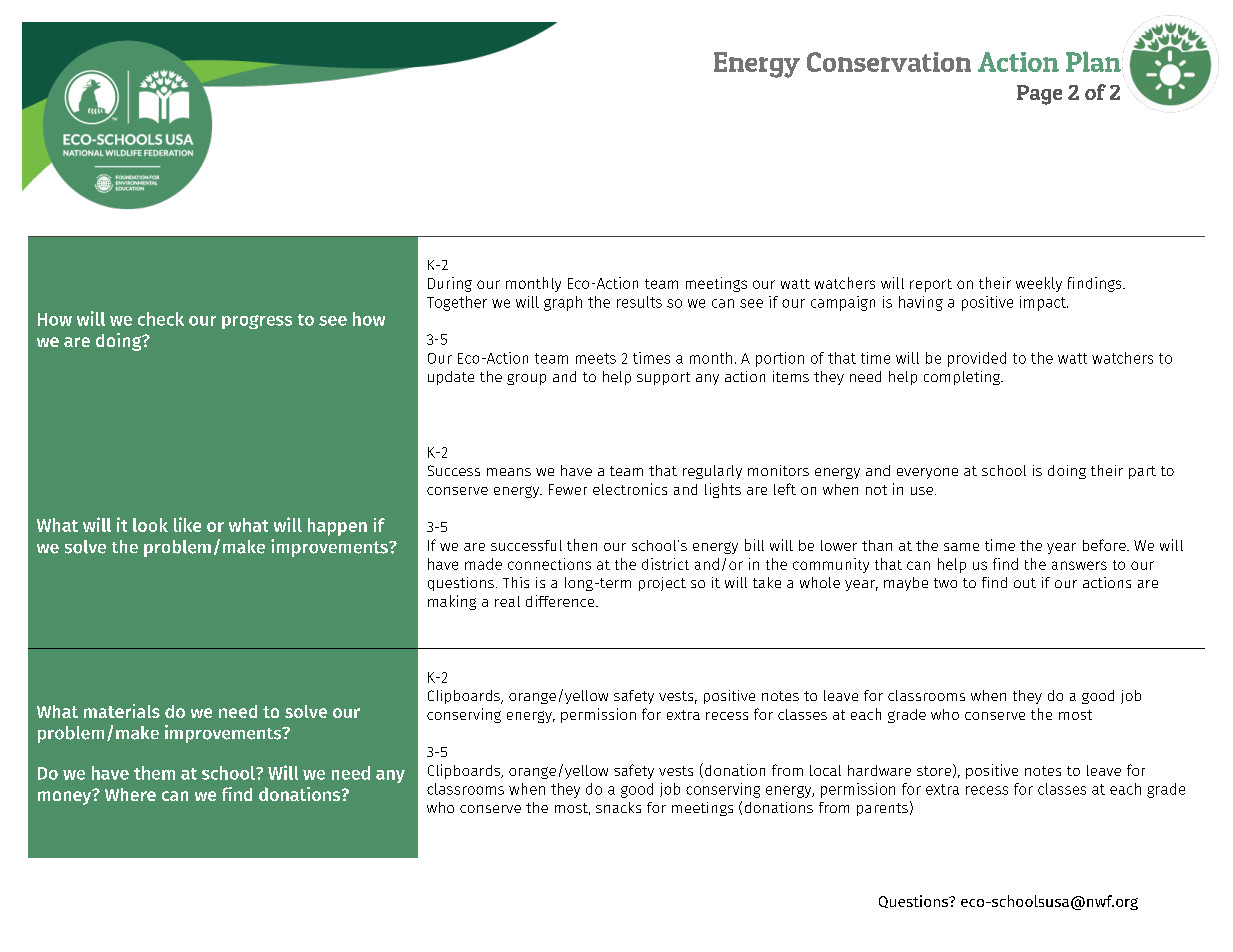 This page has height=952, width=1233. I want to click on means, so click(509, 472).
